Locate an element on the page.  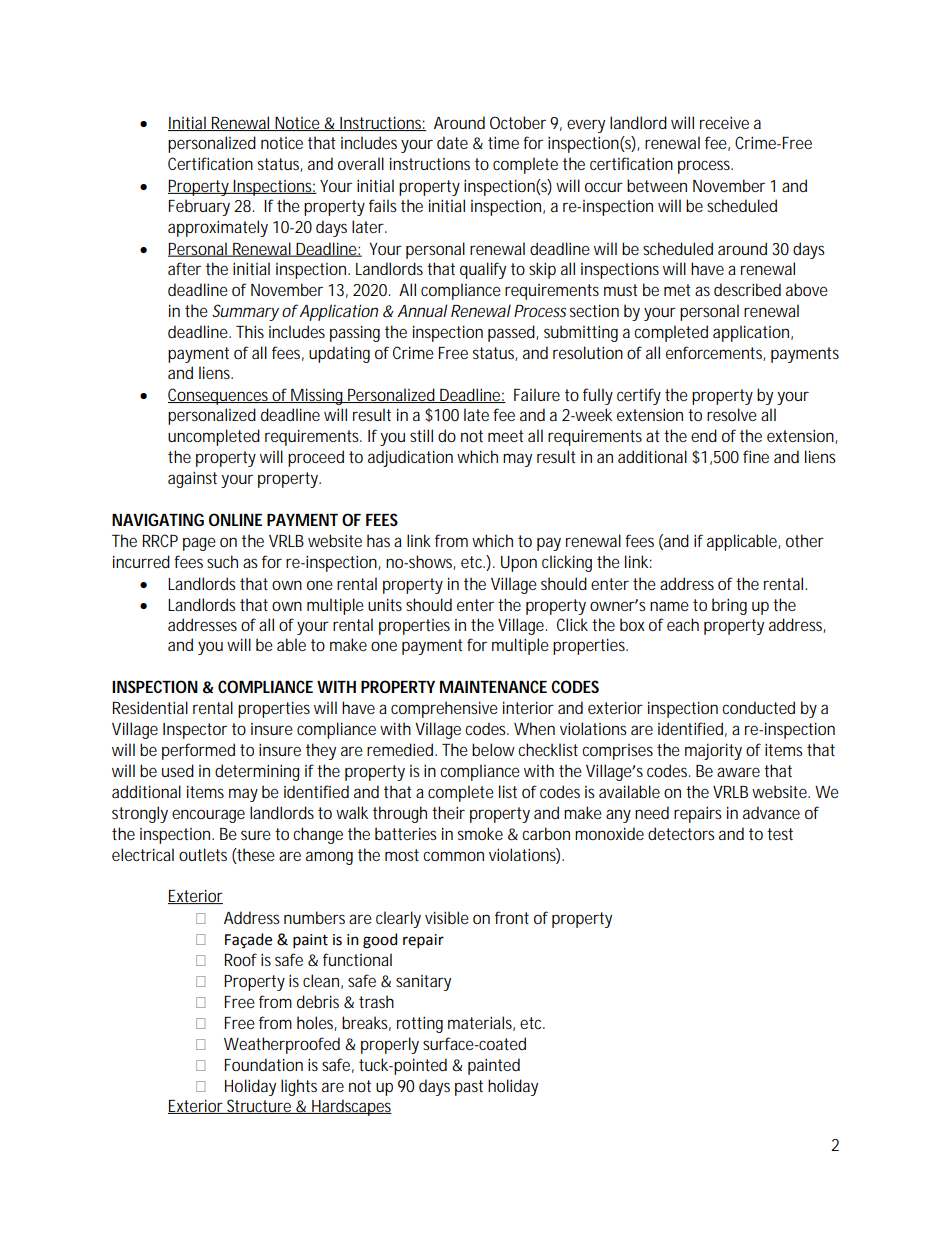
such is located at coordinates (222, 561).
